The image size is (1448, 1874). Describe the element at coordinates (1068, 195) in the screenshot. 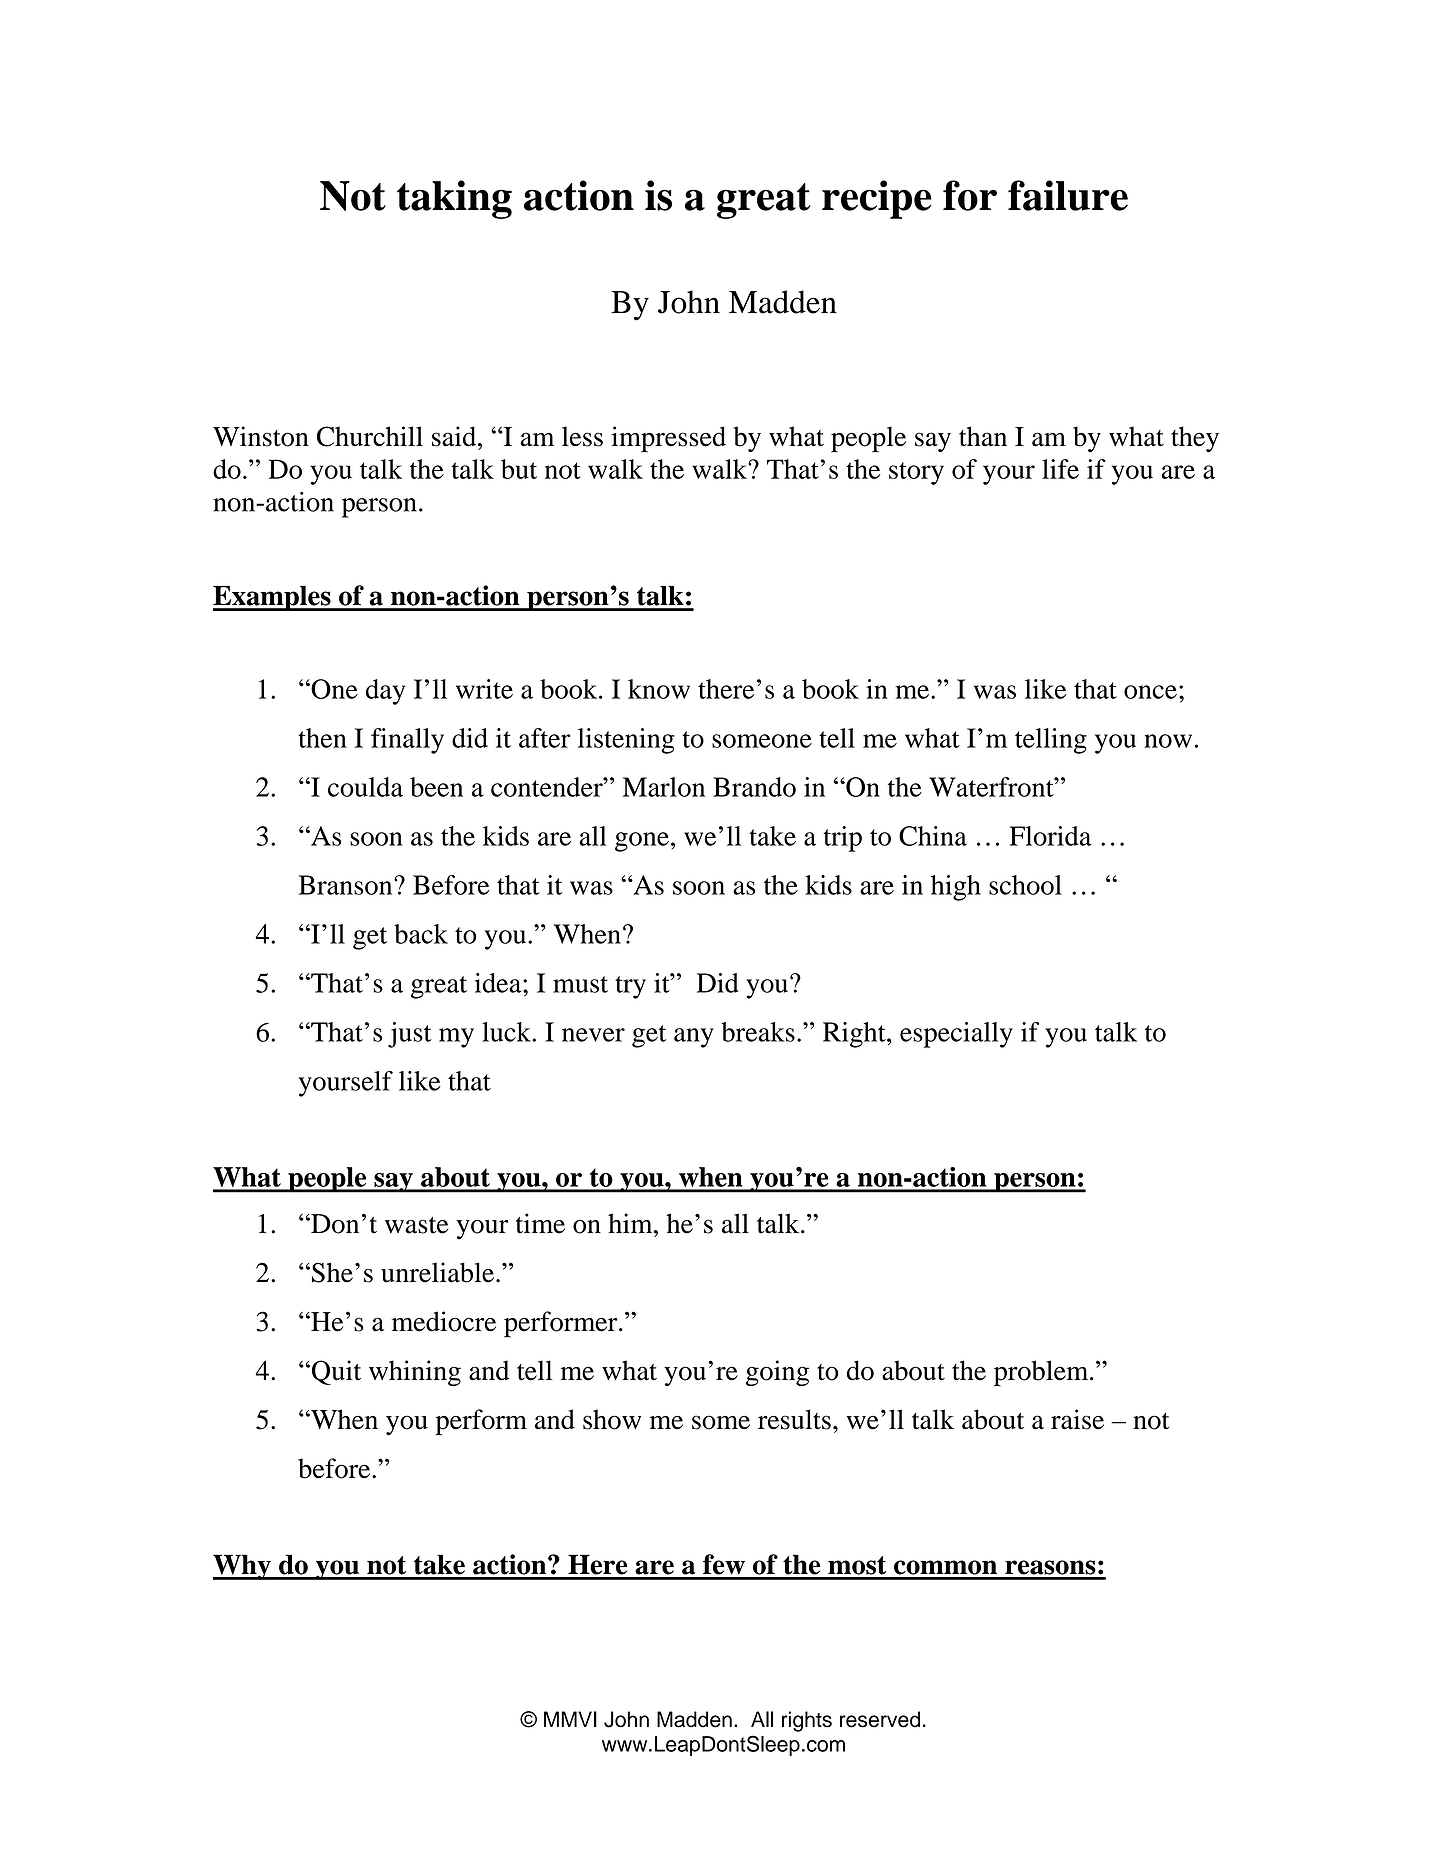

I see `failure` at that location.
